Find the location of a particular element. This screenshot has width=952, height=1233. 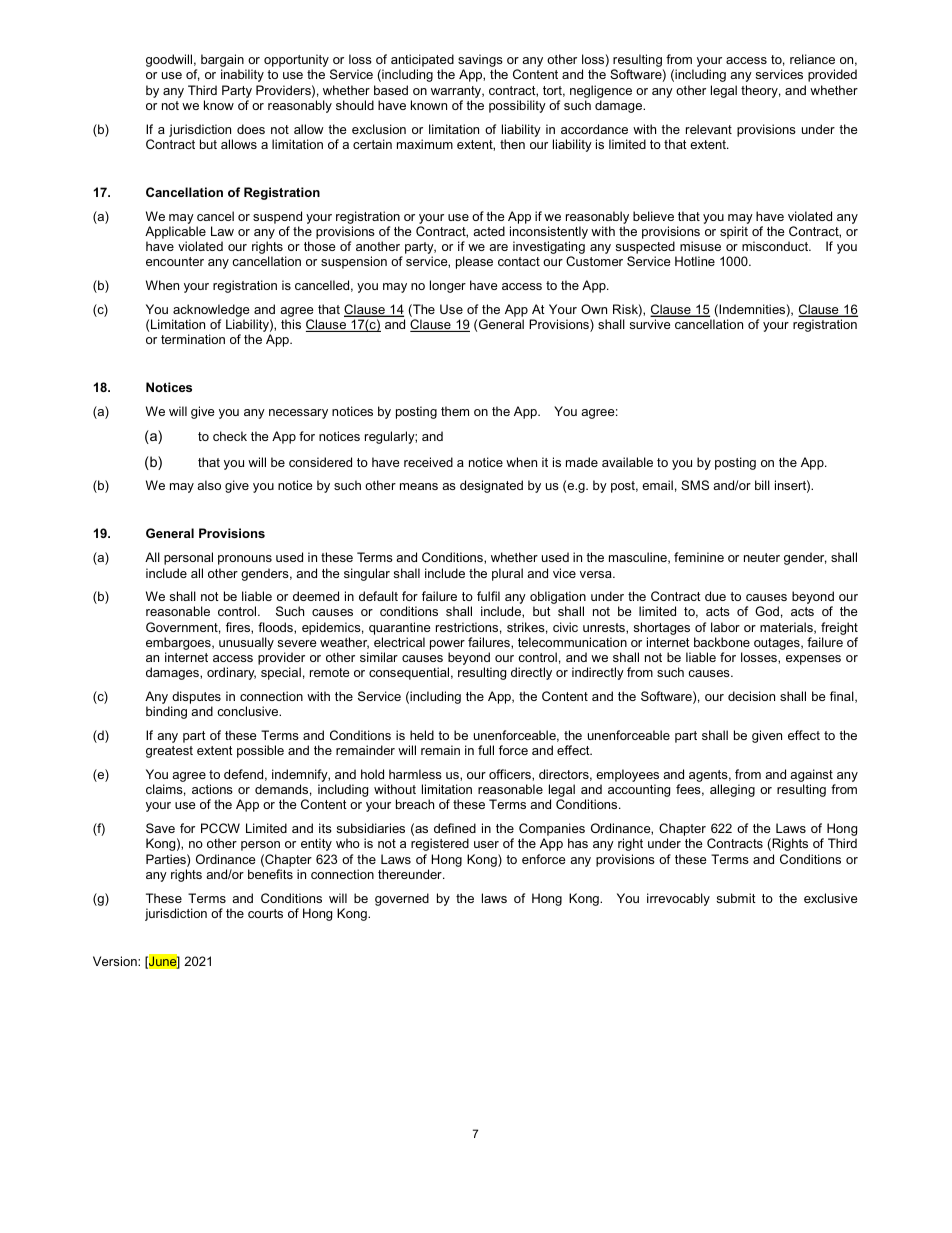

designated is located at coordinates (491, 486).
